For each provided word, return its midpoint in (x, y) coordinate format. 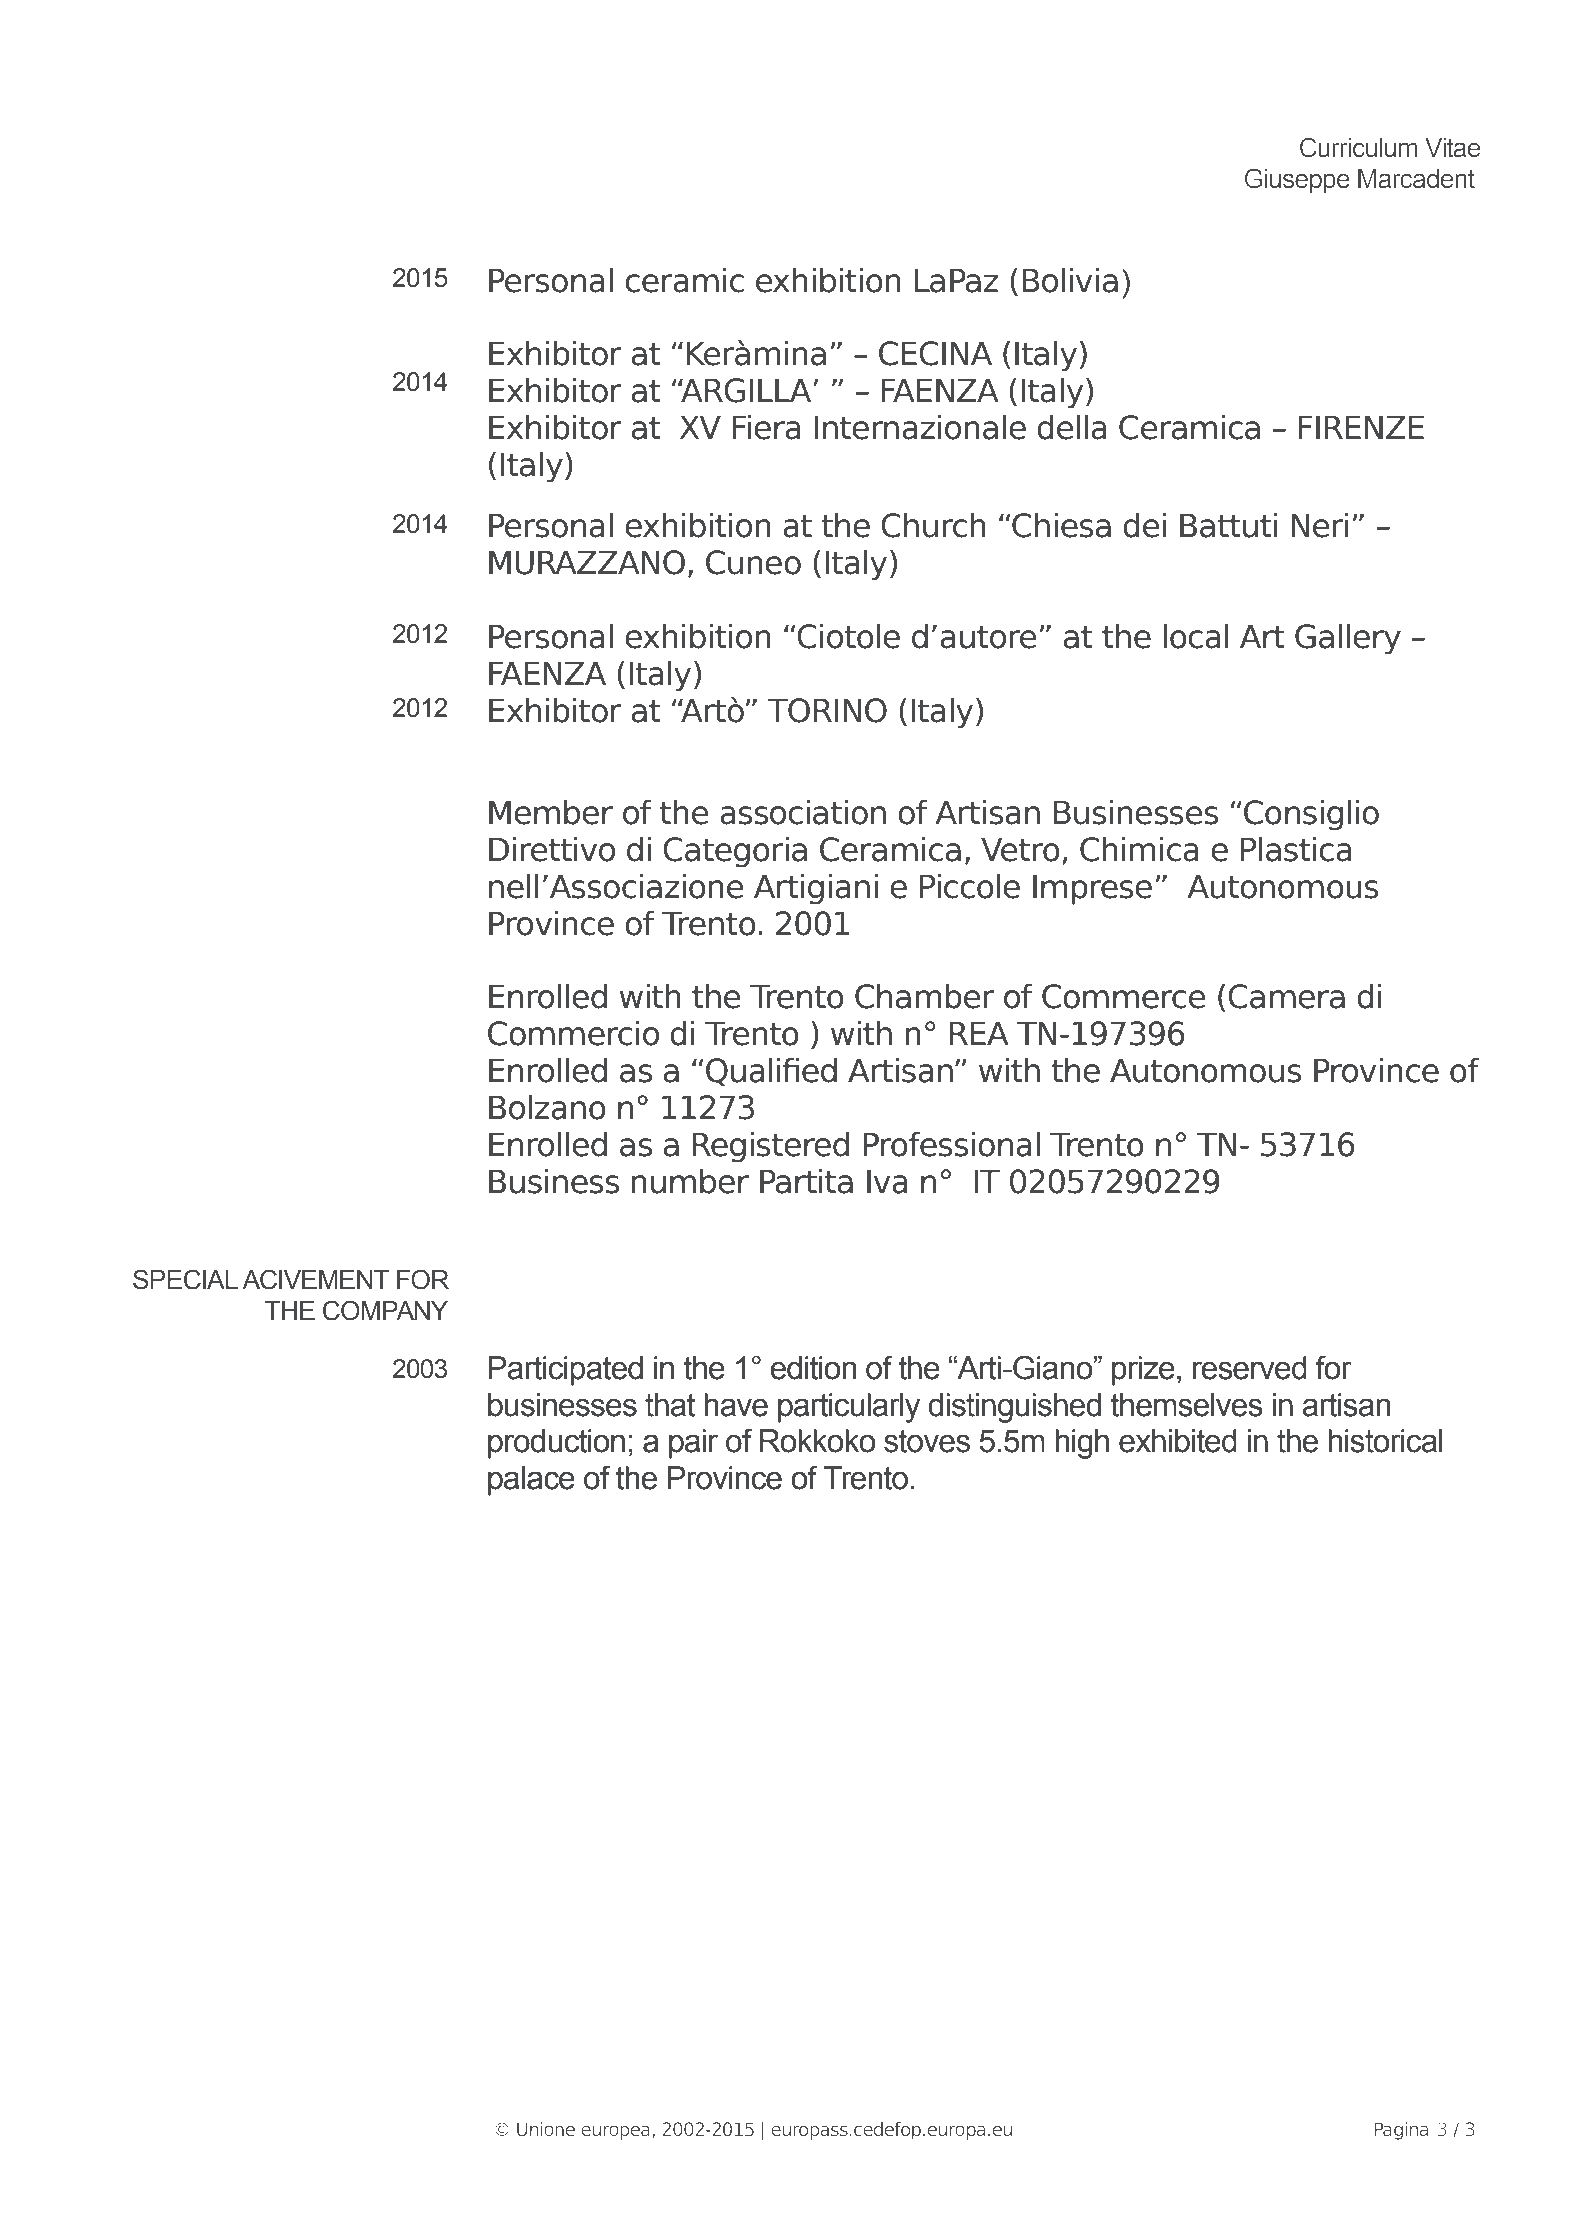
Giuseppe (1297, 181)
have (736, 1405)
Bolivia (1070, 280)
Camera (1286, 996)
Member (551, 812)
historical (1385, 1441)
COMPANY (385, 1310)
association (803, 812)
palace (531, 1481)
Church (933, 525)
